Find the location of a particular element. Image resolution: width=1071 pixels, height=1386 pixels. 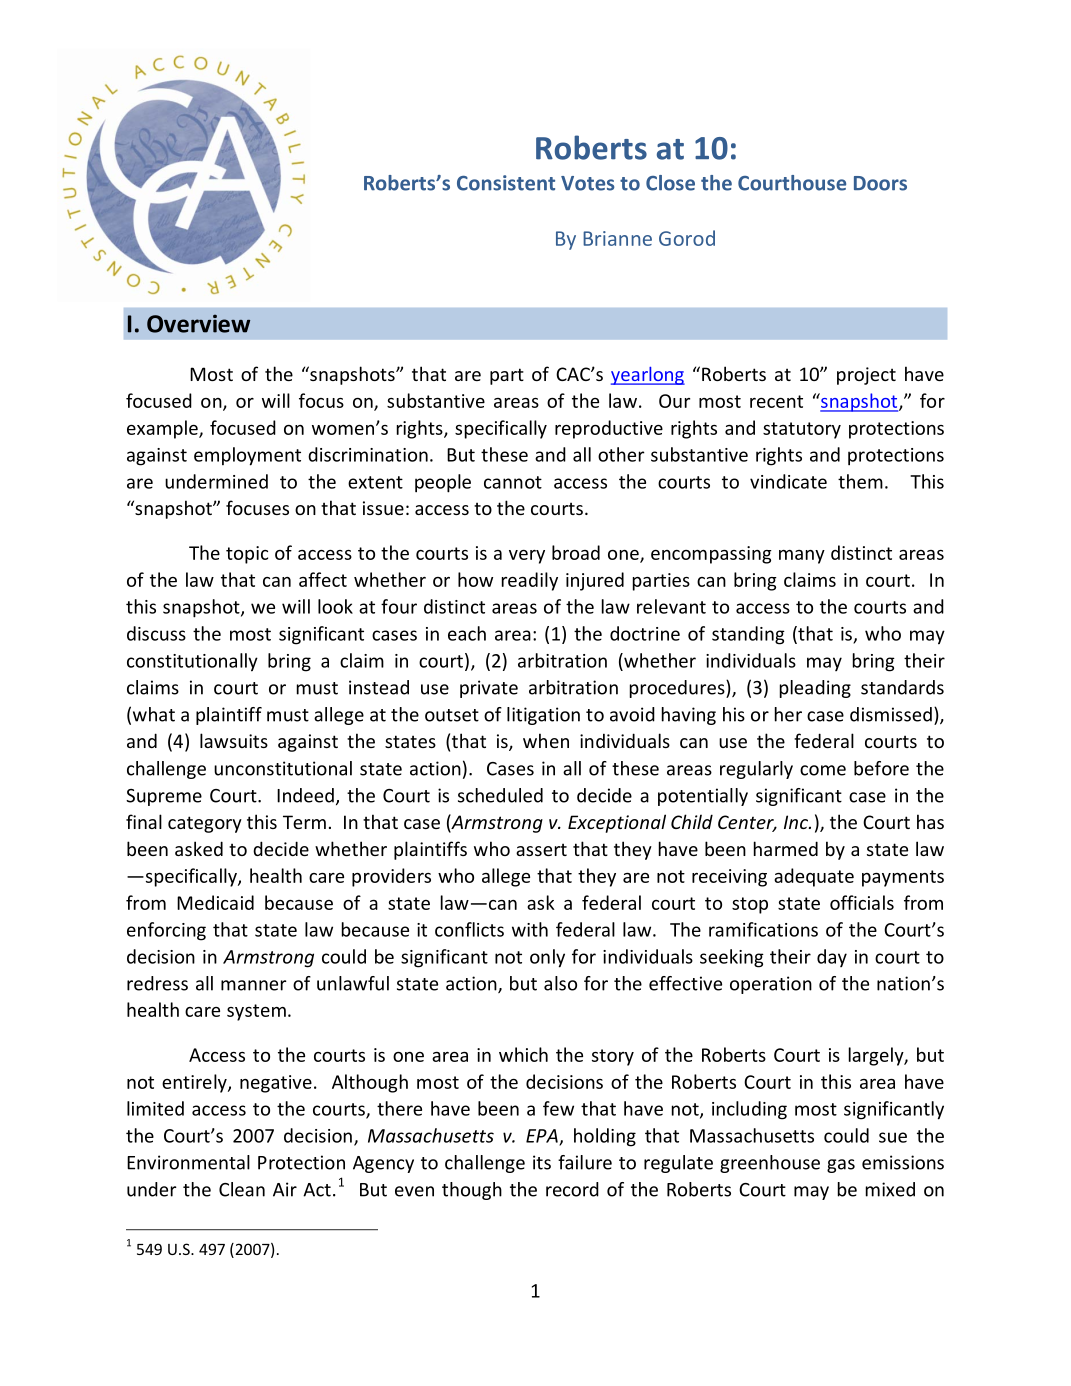

EPA is located at coordinates (543, 1137).
